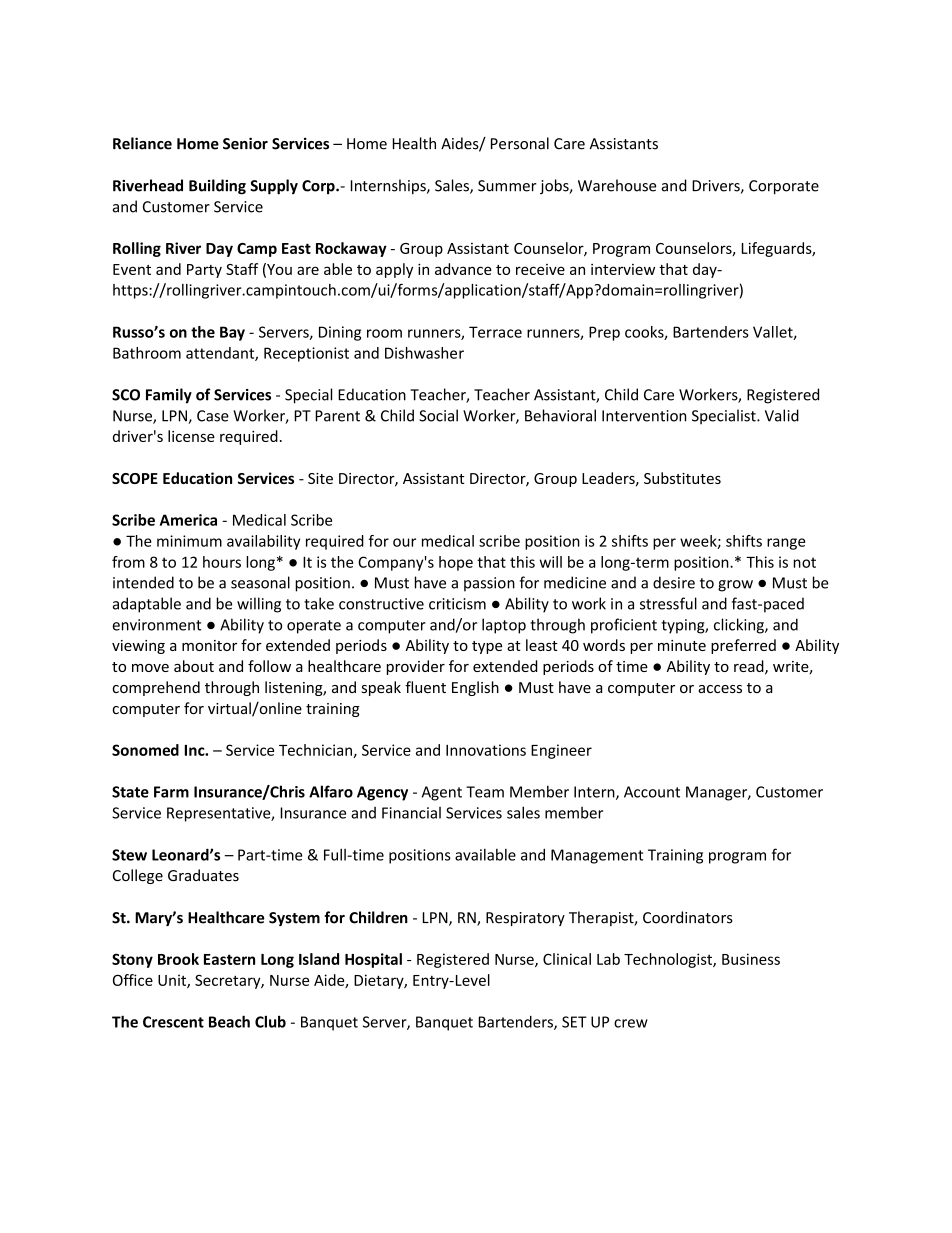 The width and height of the page is (952, 1233). What do you see at coordinates (617, 185) in the page?
I see `Warehouse` at bounding box center [617, 185].
